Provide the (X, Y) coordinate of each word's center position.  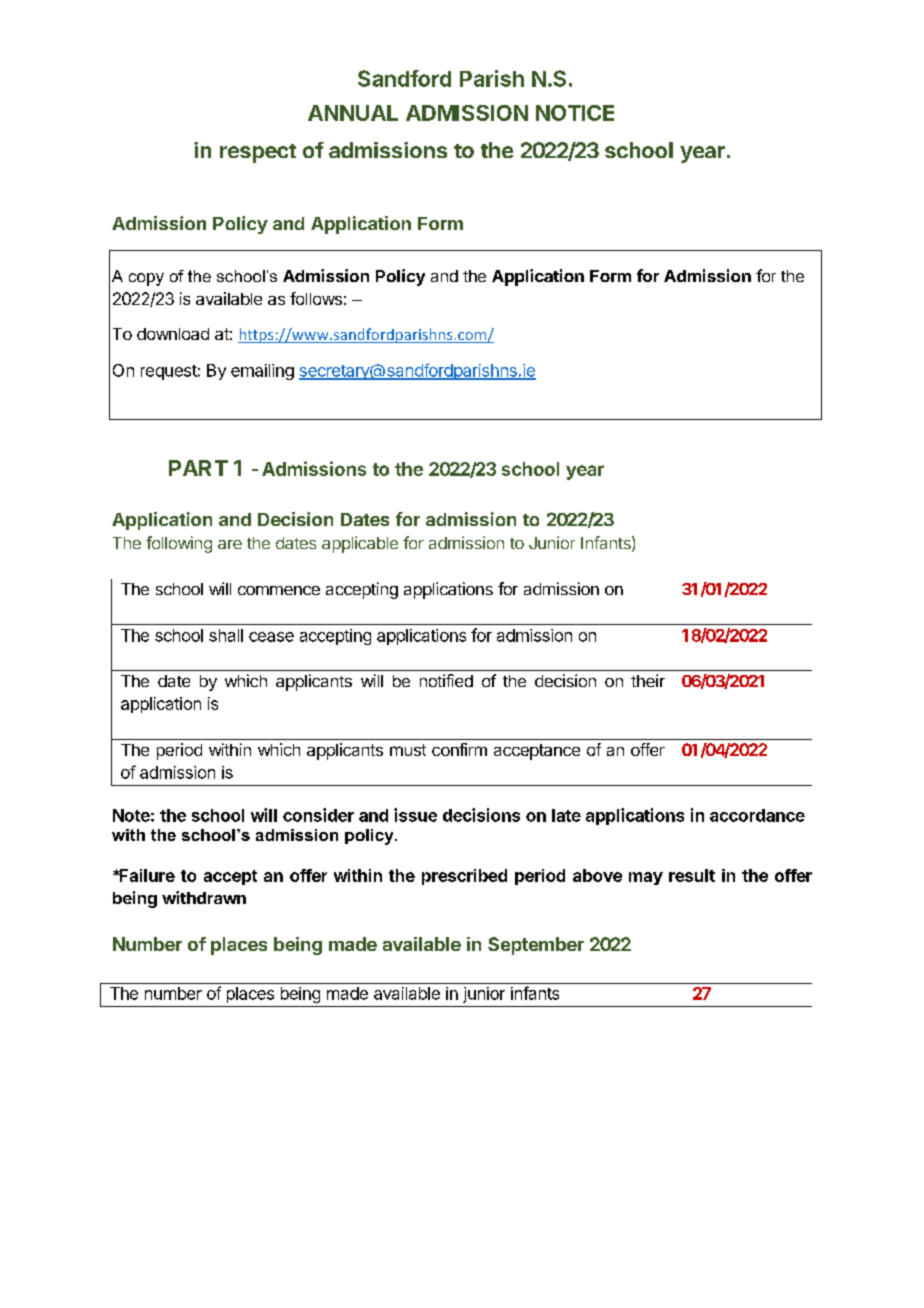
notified (446, 680)
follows (316, 298)
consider (318, 815)
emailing (262, 372)
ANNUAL (353, 113)
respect (258, 153)
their (648, 680)
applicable (360, 544)
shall (226, 635)
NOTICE (575, 113)
